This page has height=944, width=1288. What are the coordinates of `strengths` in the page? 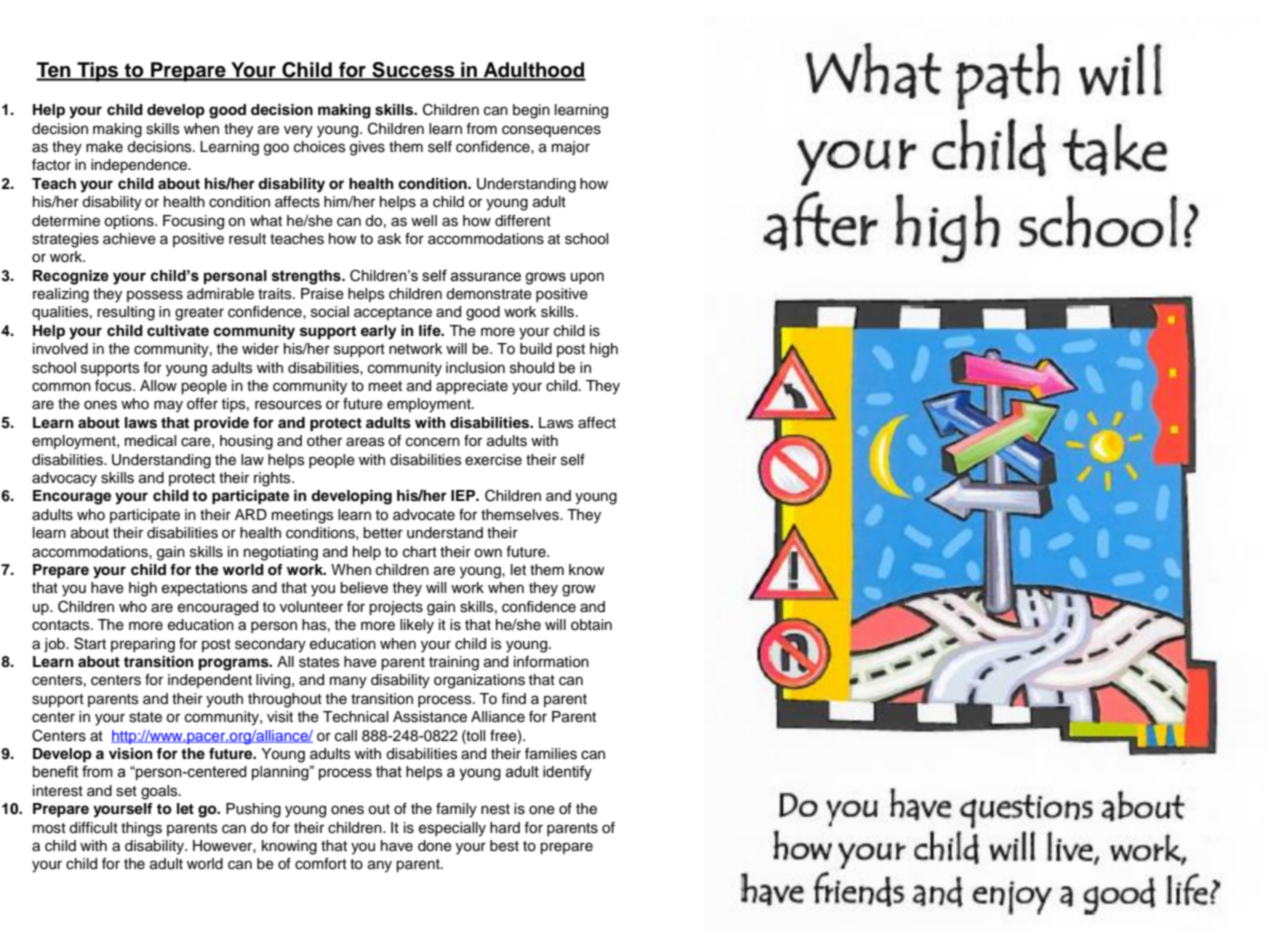 It's located at (307, 277).
